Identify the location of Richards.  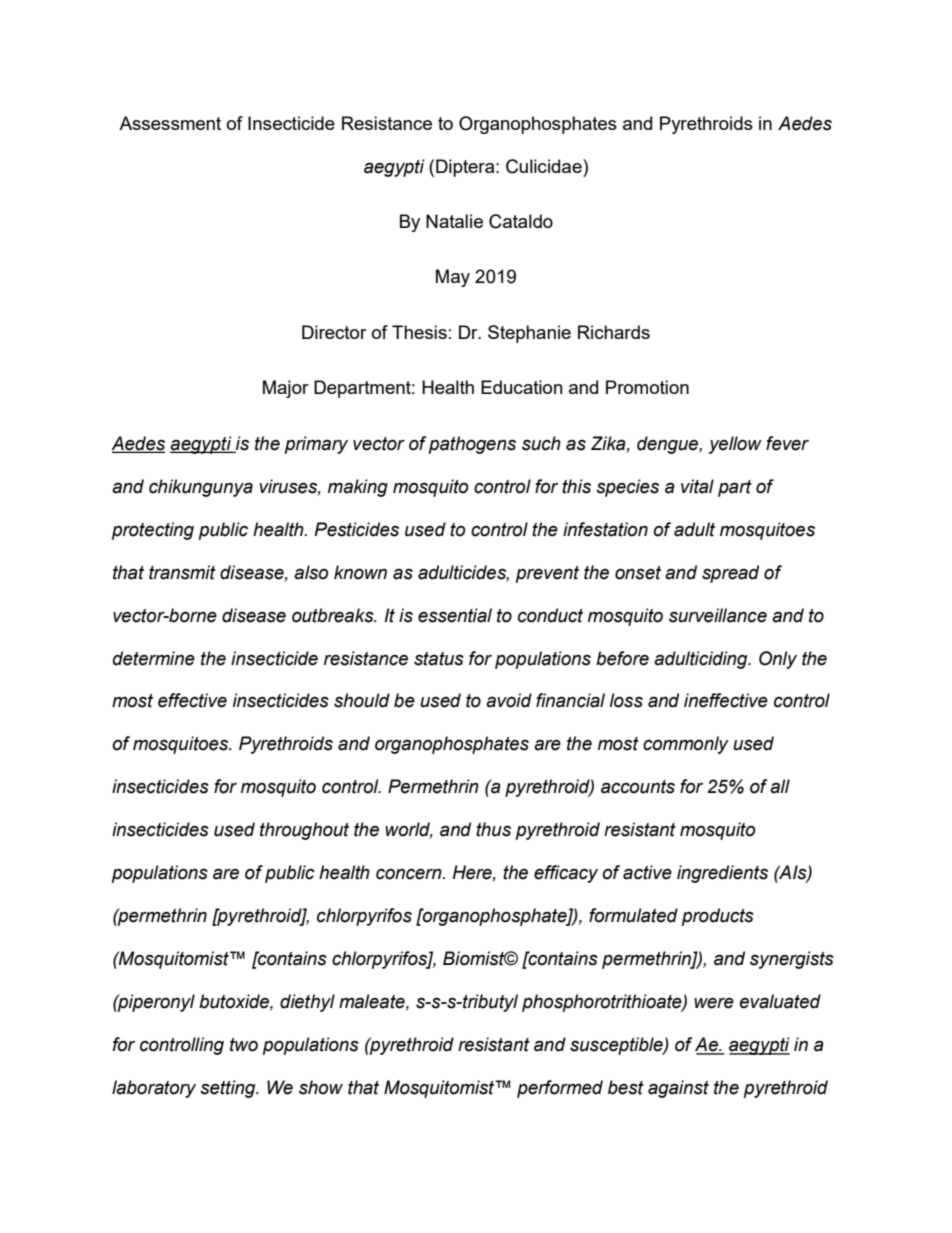
(614, 332).
